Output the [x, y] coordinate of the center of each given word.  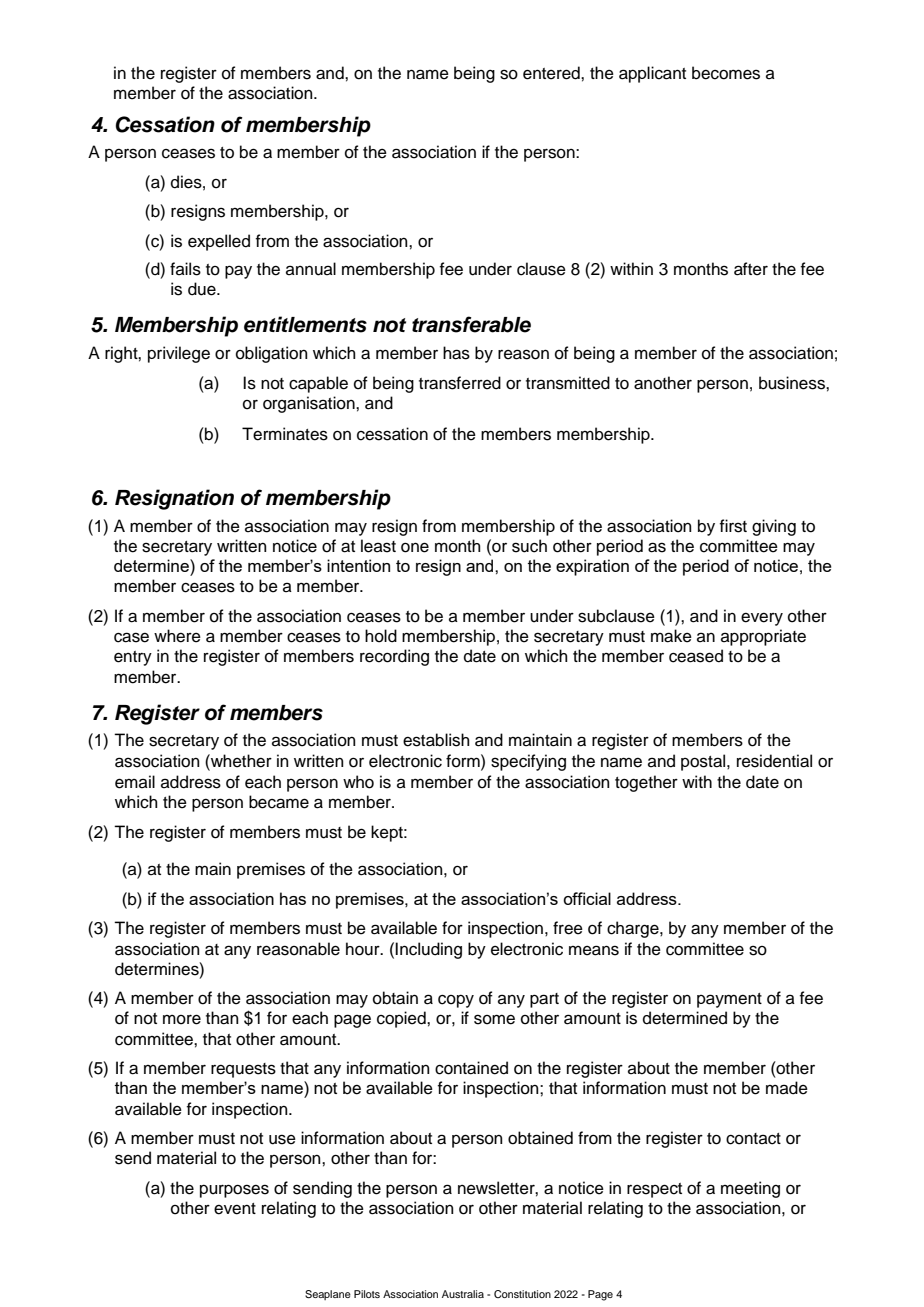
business [793, 383]
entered [552, 73]
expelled [219, 242]
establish [436, 740]
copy [456, 1001]
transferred [460, 383]
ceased [696, 656]
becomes [726, 73]
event [235, 1209]
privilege [179, 354]
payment [729, 1000]
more [182, 1019]
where [177, 636]
